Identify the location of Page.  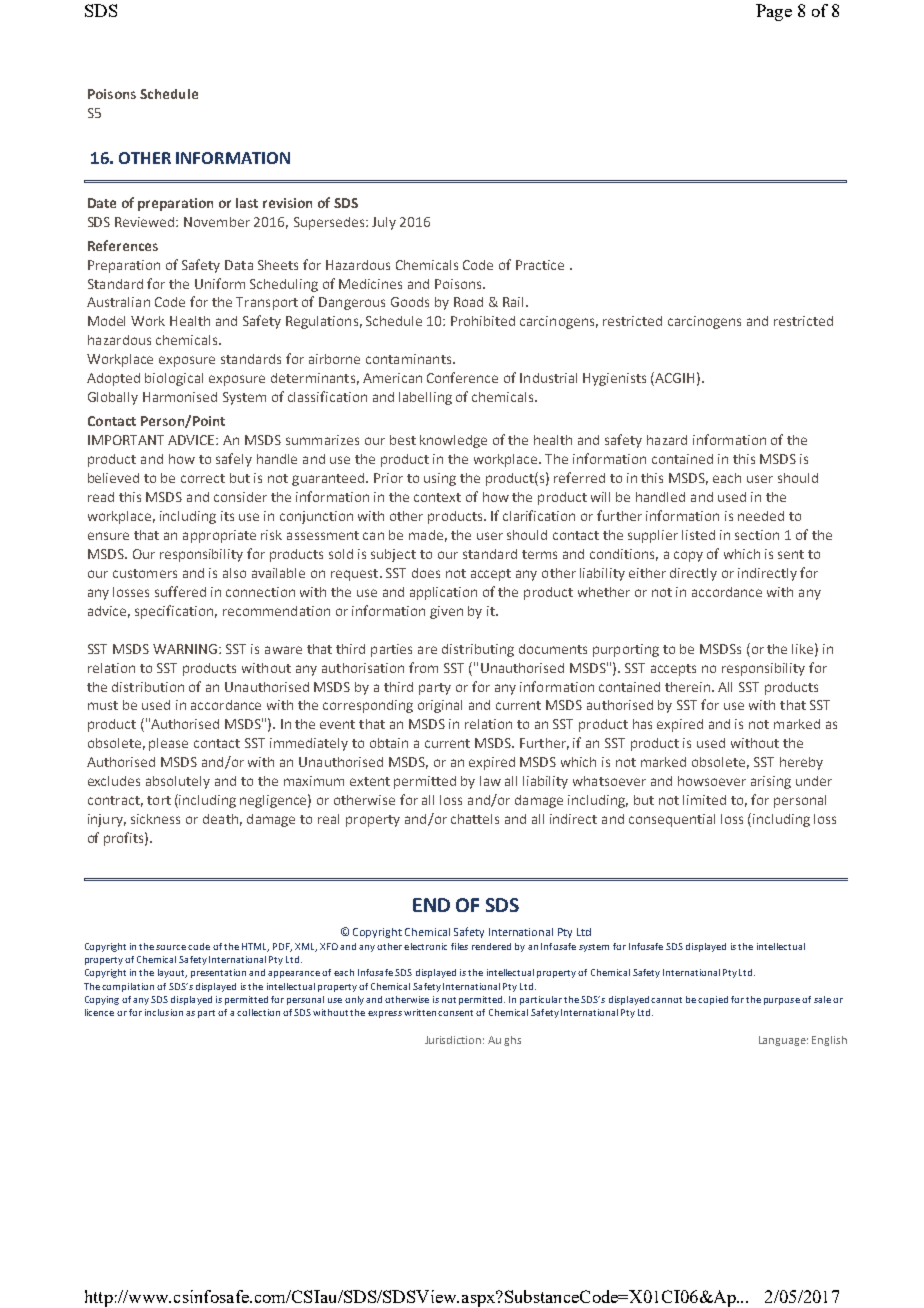
(774, 12).
